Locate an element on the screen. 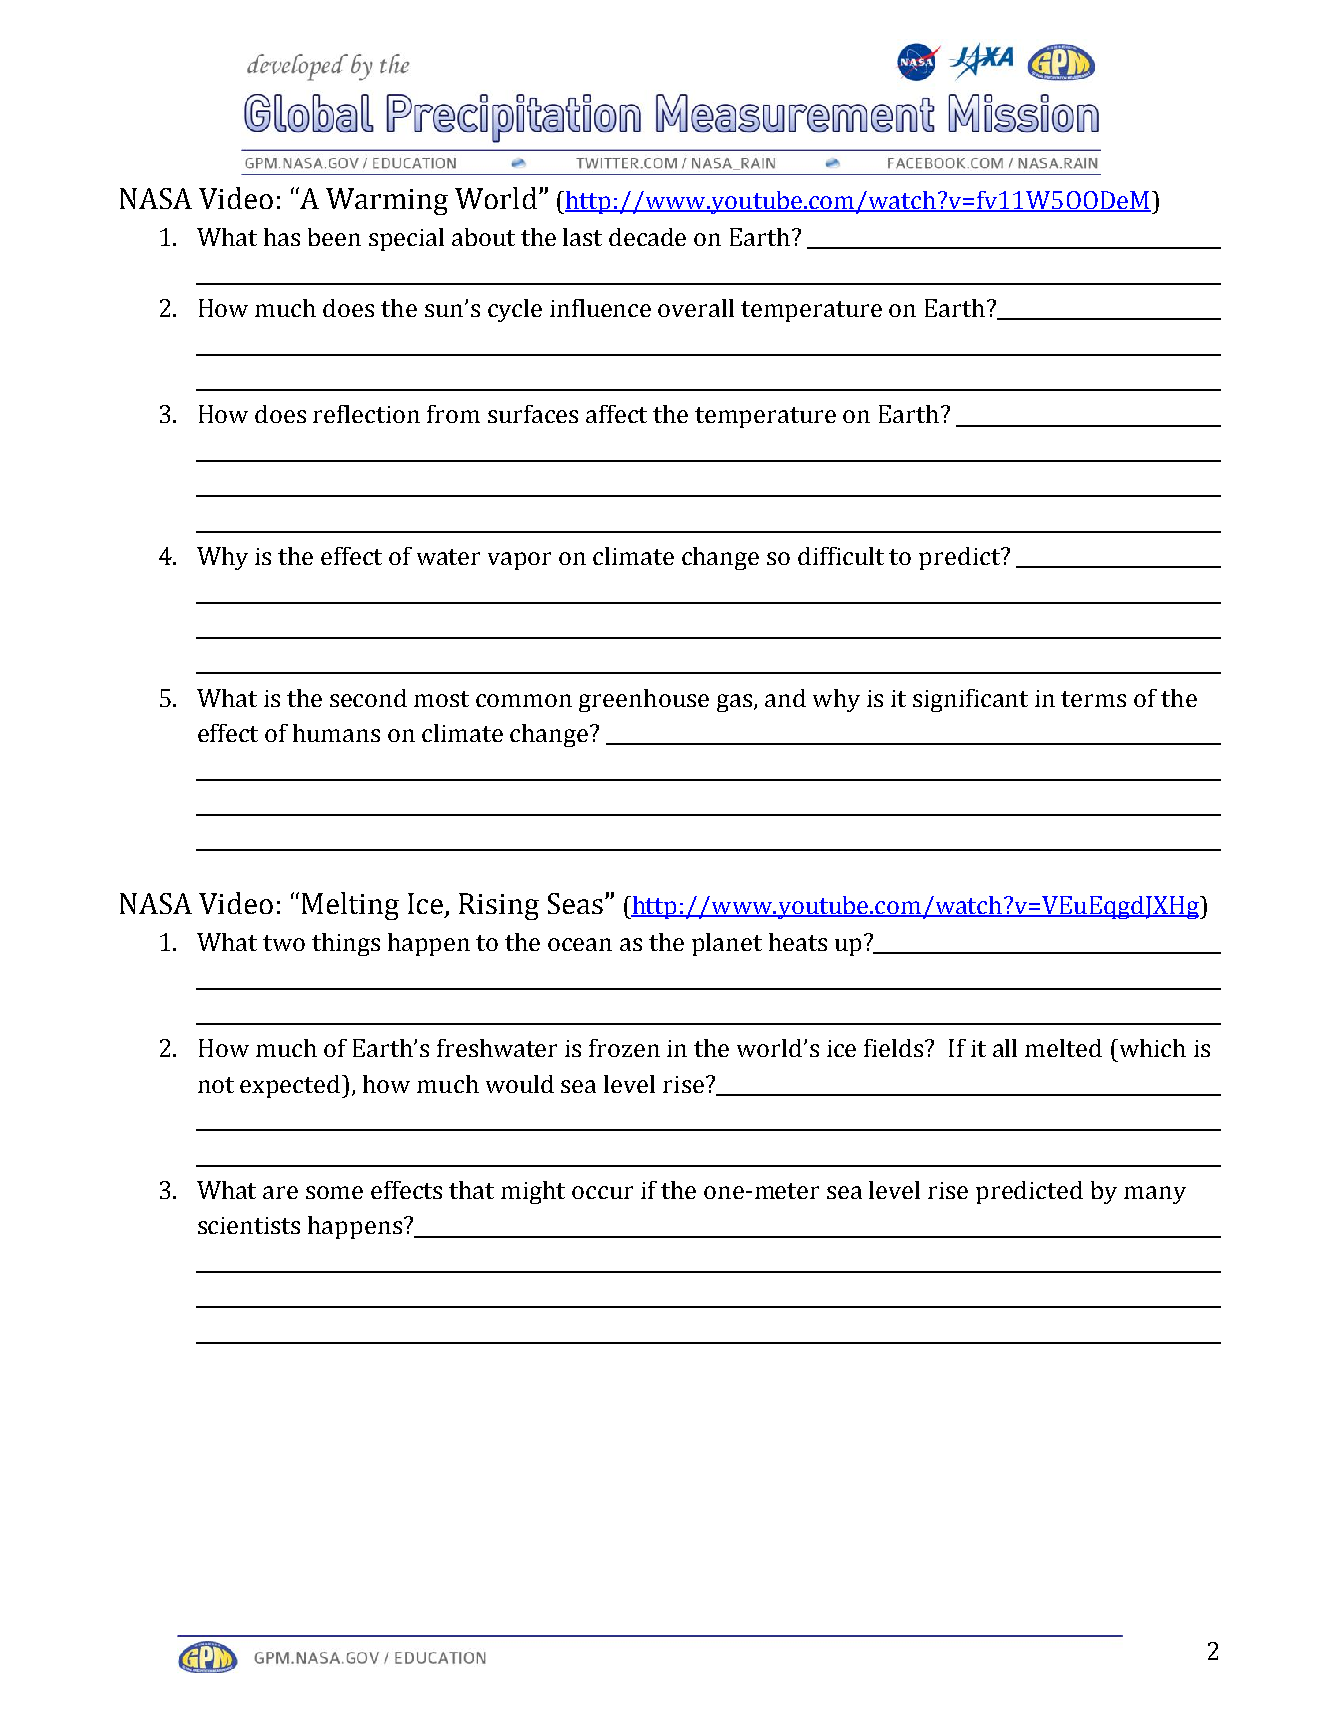 The height and width of the screenshot is (1733, 1339). some is located at coordinates (334, 1192).
